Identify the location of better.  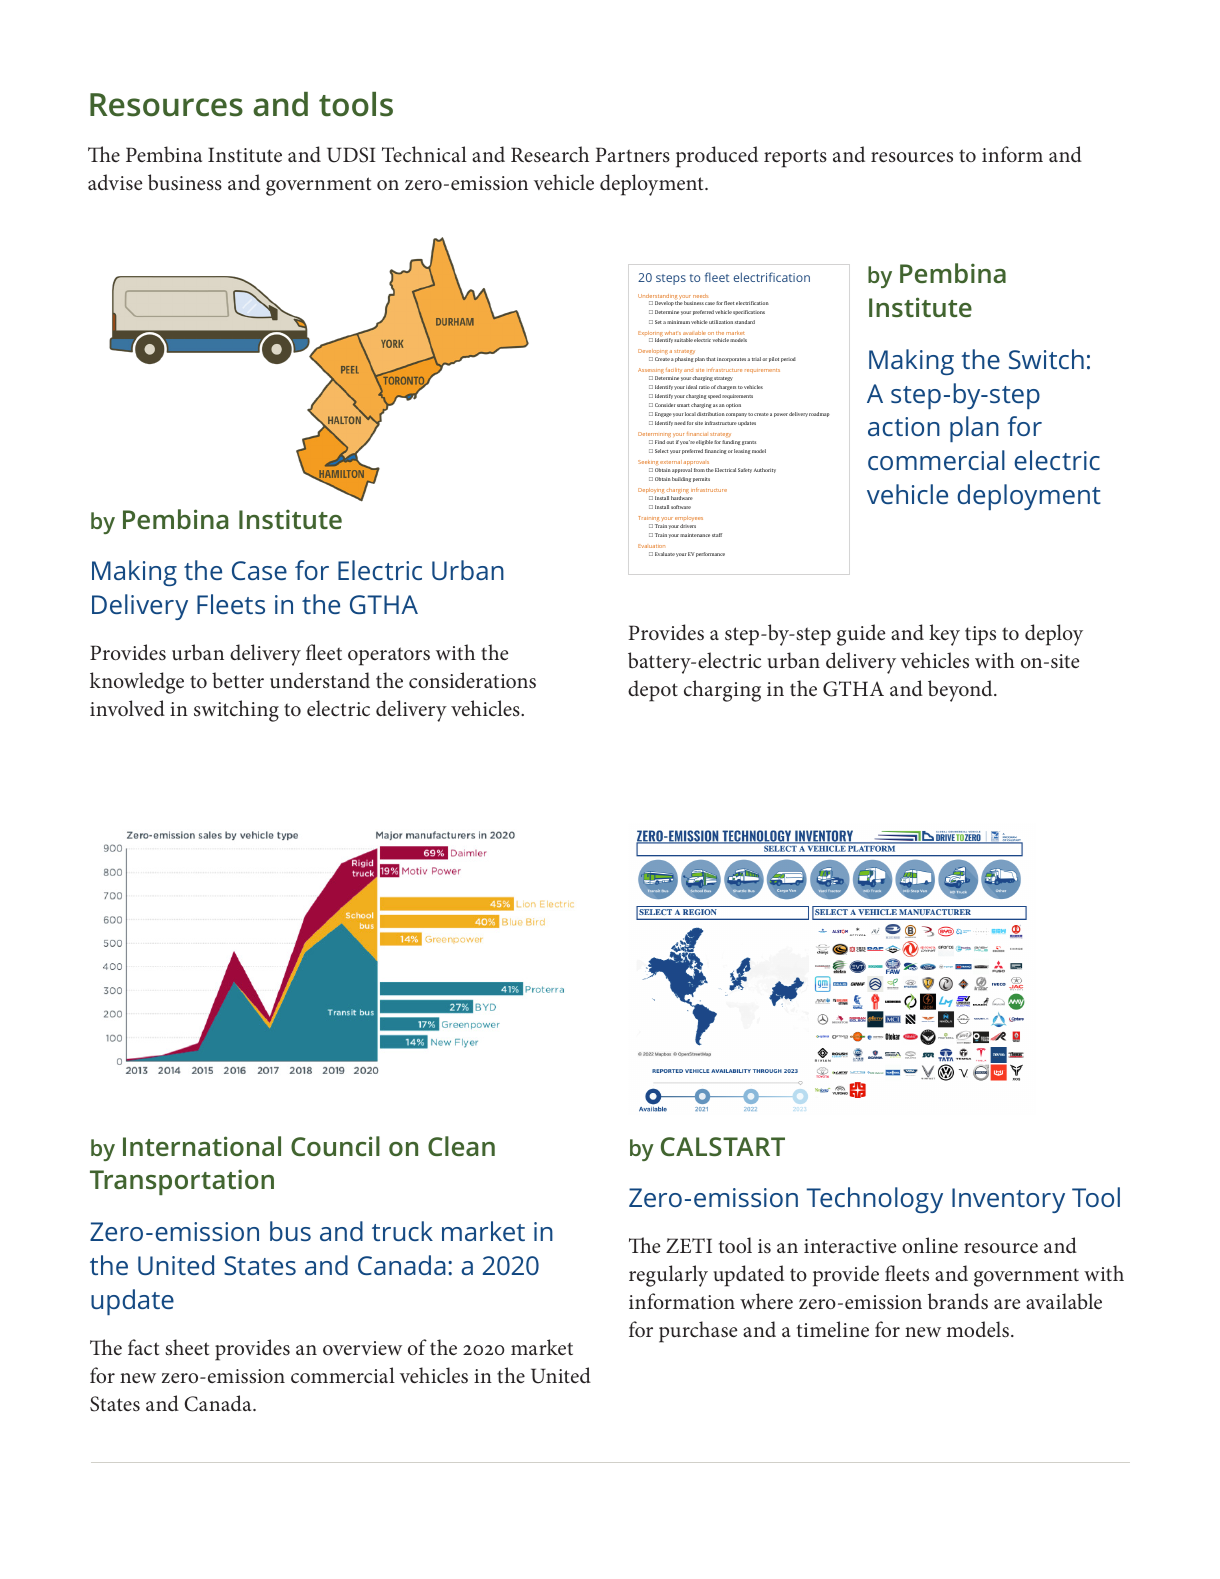
(238, 680).
